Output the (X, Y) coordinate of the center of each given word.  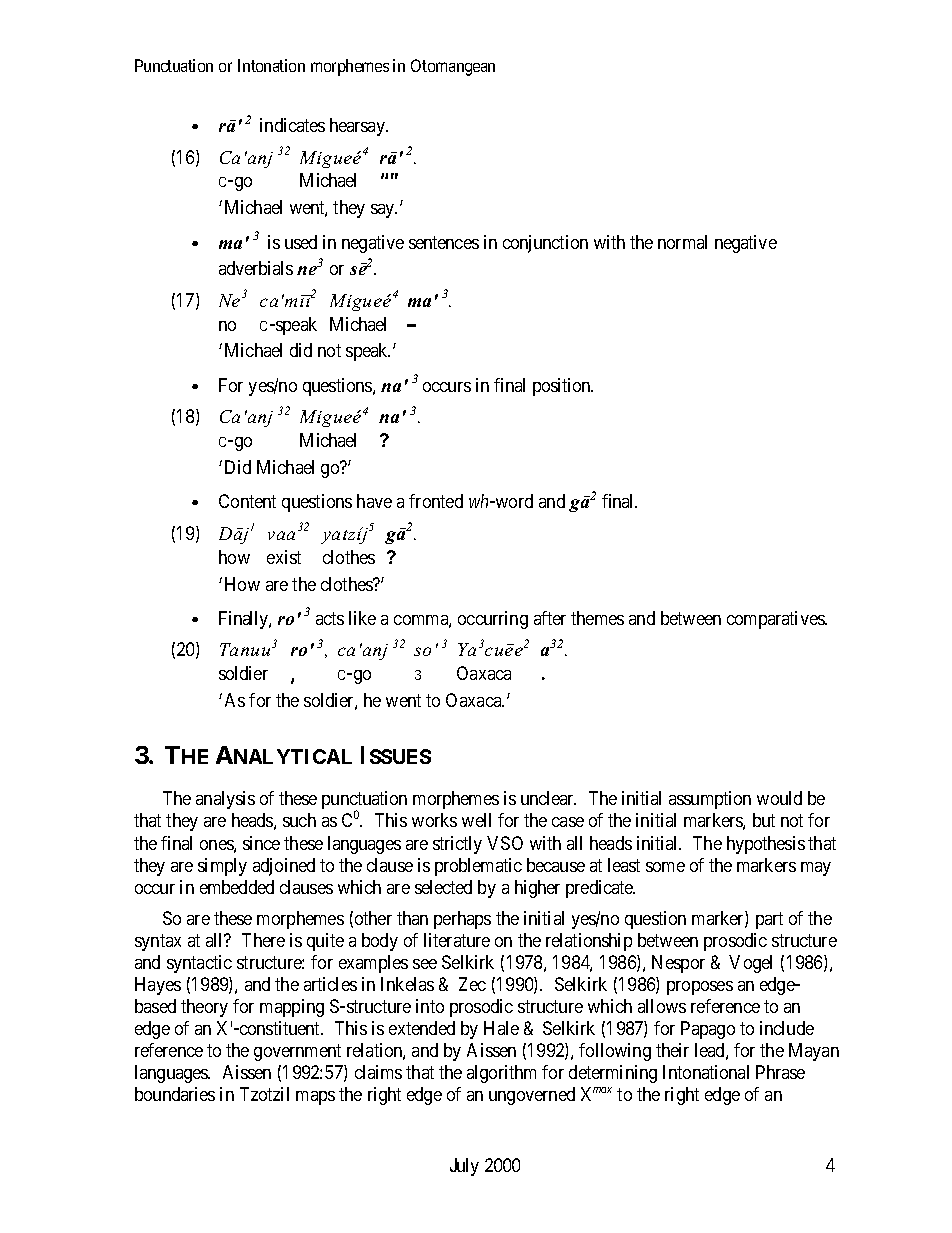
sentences (444, 242)
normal (682, 242)
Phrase (780, 1072)
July (464, 1167)
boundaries (175, 1094)
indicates (292, 125)
